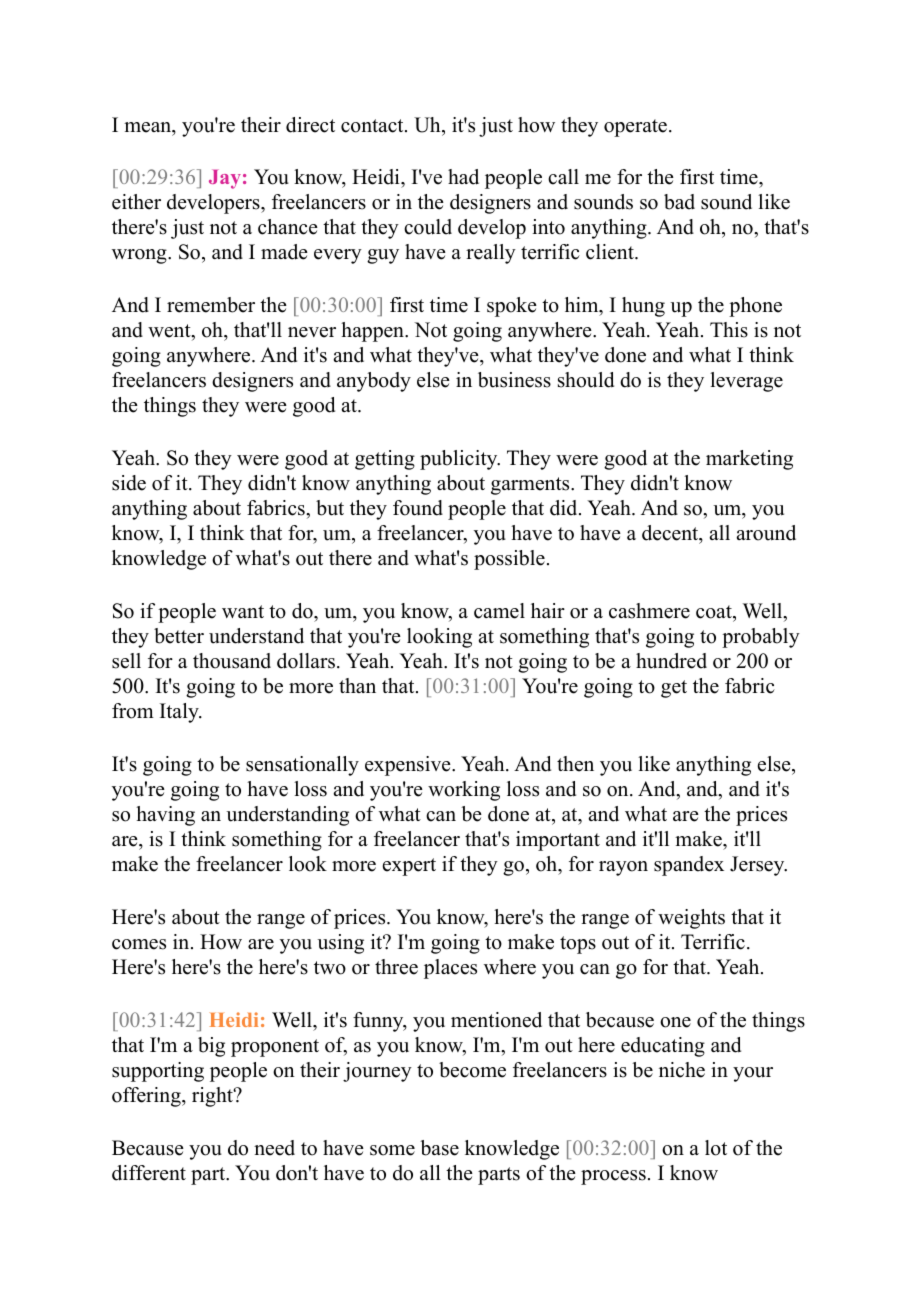 The width and height of the document is (924, 1307). I want to click on spandex, so click(689, 866).
